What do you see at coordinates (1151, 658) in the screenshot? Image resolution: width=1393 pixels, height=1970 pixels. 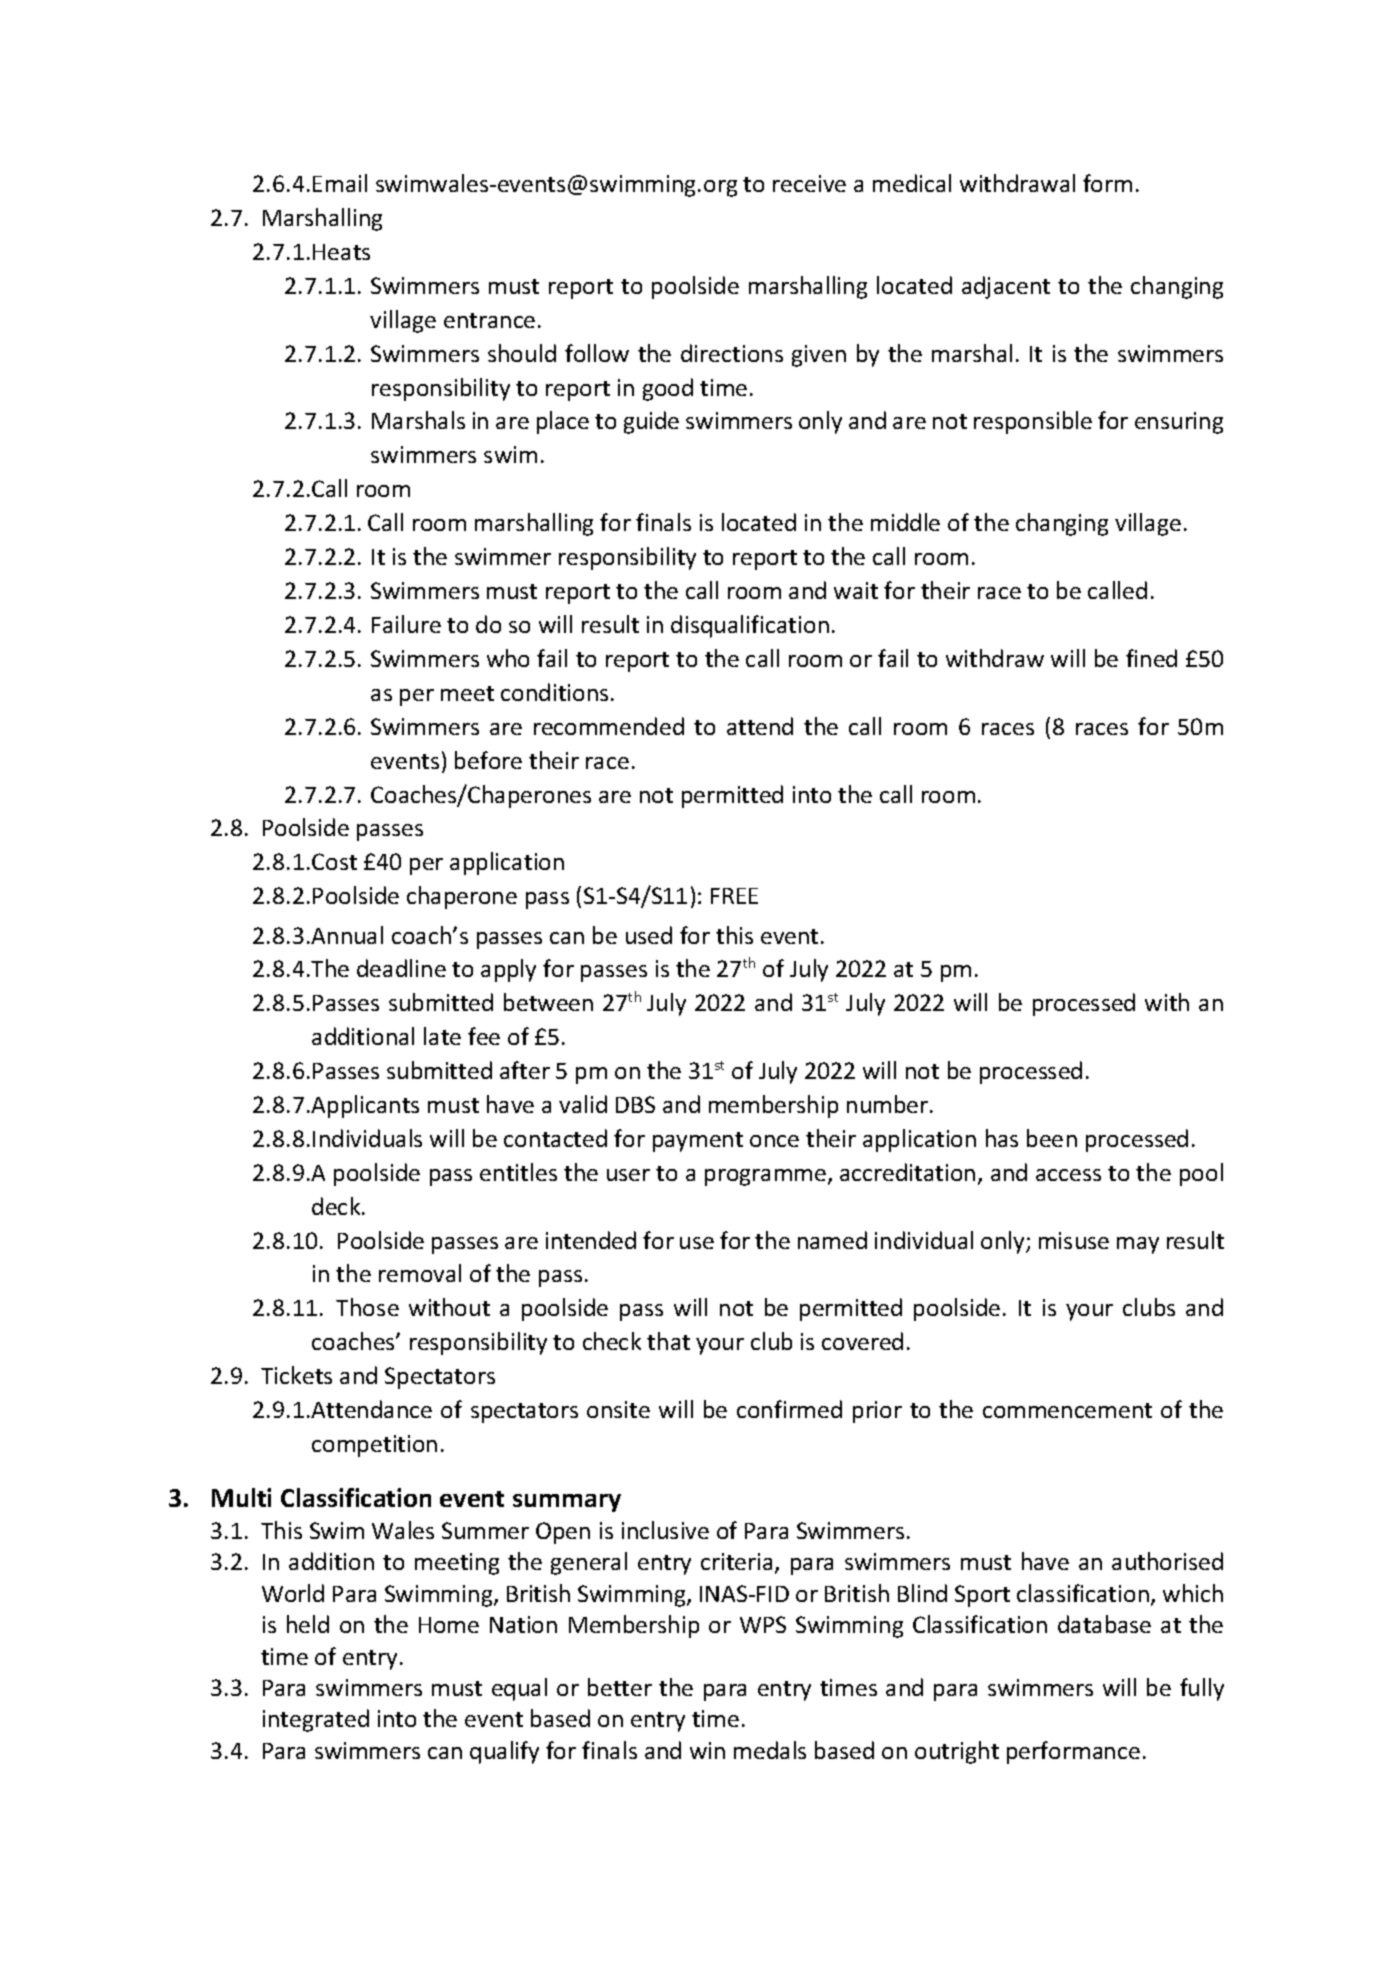 I see `fined` at bounding box center [1151, 658].
